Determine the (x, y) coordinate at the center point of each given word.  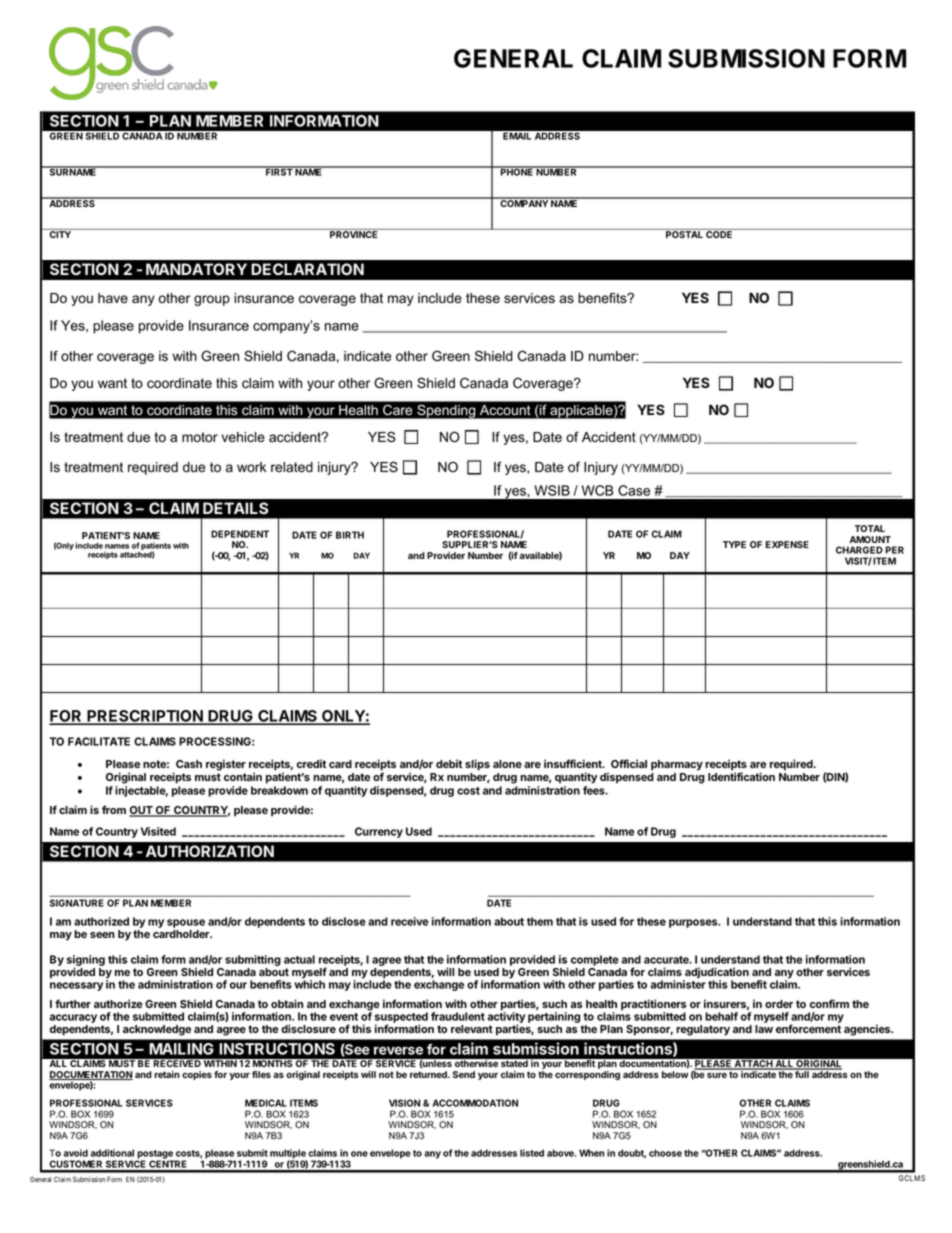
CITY (60, 233)
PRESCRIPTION (145, 717)
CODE (719, 233)
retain (167, 1074)
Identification (741, 776)
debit (449, 763)
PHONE (517, 171)
